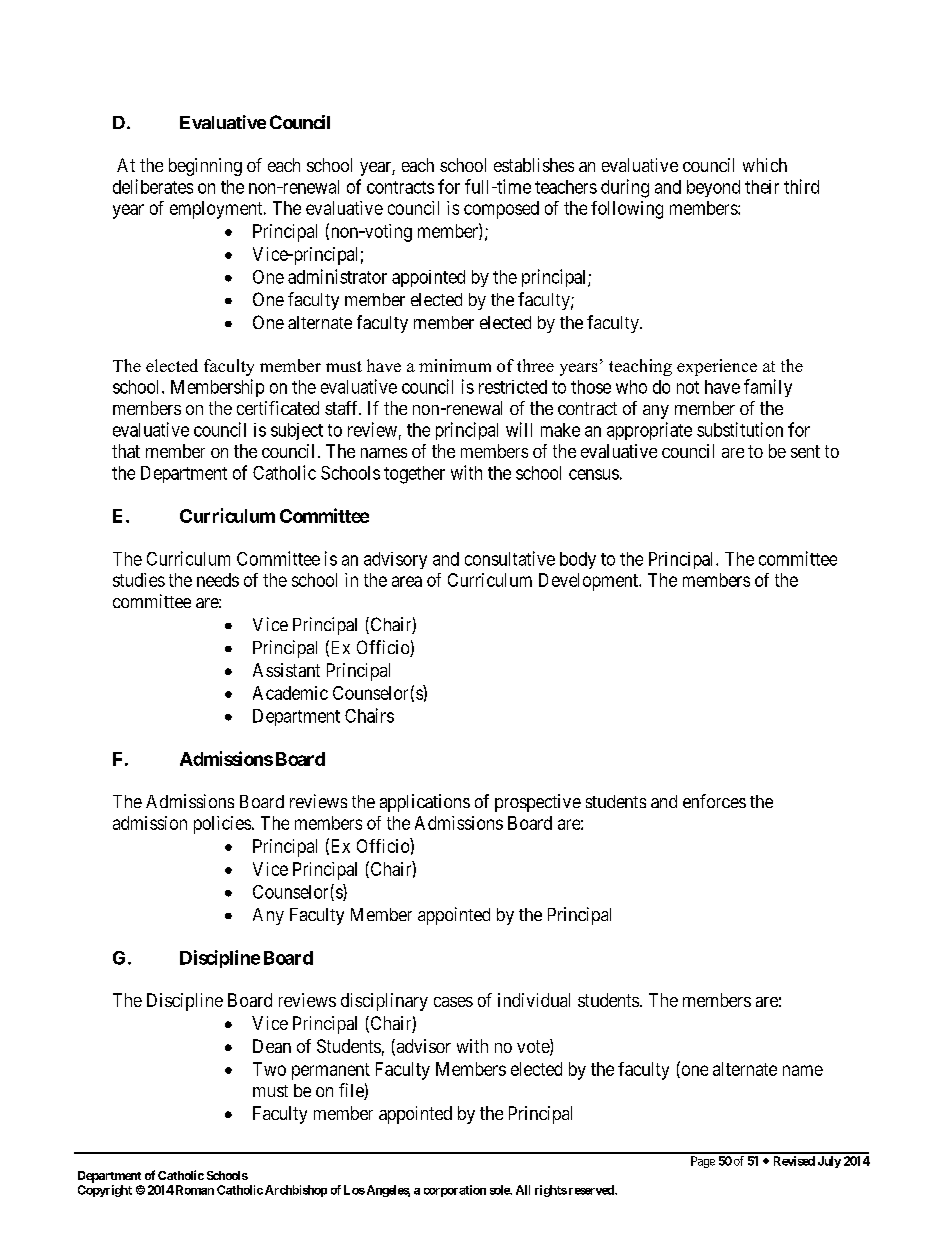 This screenshot has height=1233, width=952. What do you see at coordinates (217, 210) in the screenshot?
I see `employment` at bounding box center [217, 210].
